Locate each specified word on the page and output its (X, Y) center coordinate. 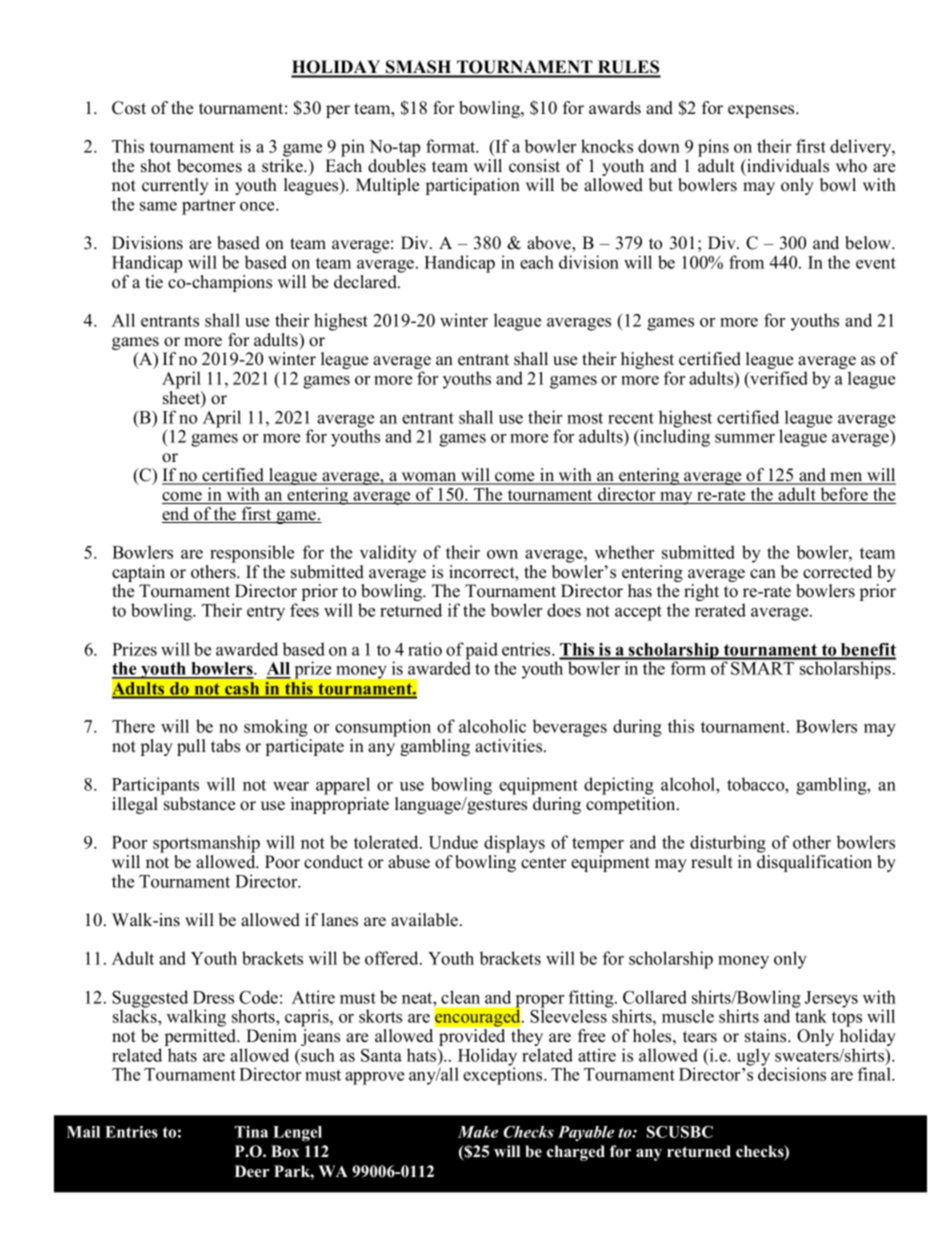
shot (156, 166)
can (763, 574)
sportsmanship (206, 844)
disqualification (814, 863)
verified (778, 379)
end (177, 515)
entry (266, 613)
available (426, 920)
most (585, 418)
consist (534, 166)
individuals (787, 166)
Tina (251, 1132)
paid (482, 652)
